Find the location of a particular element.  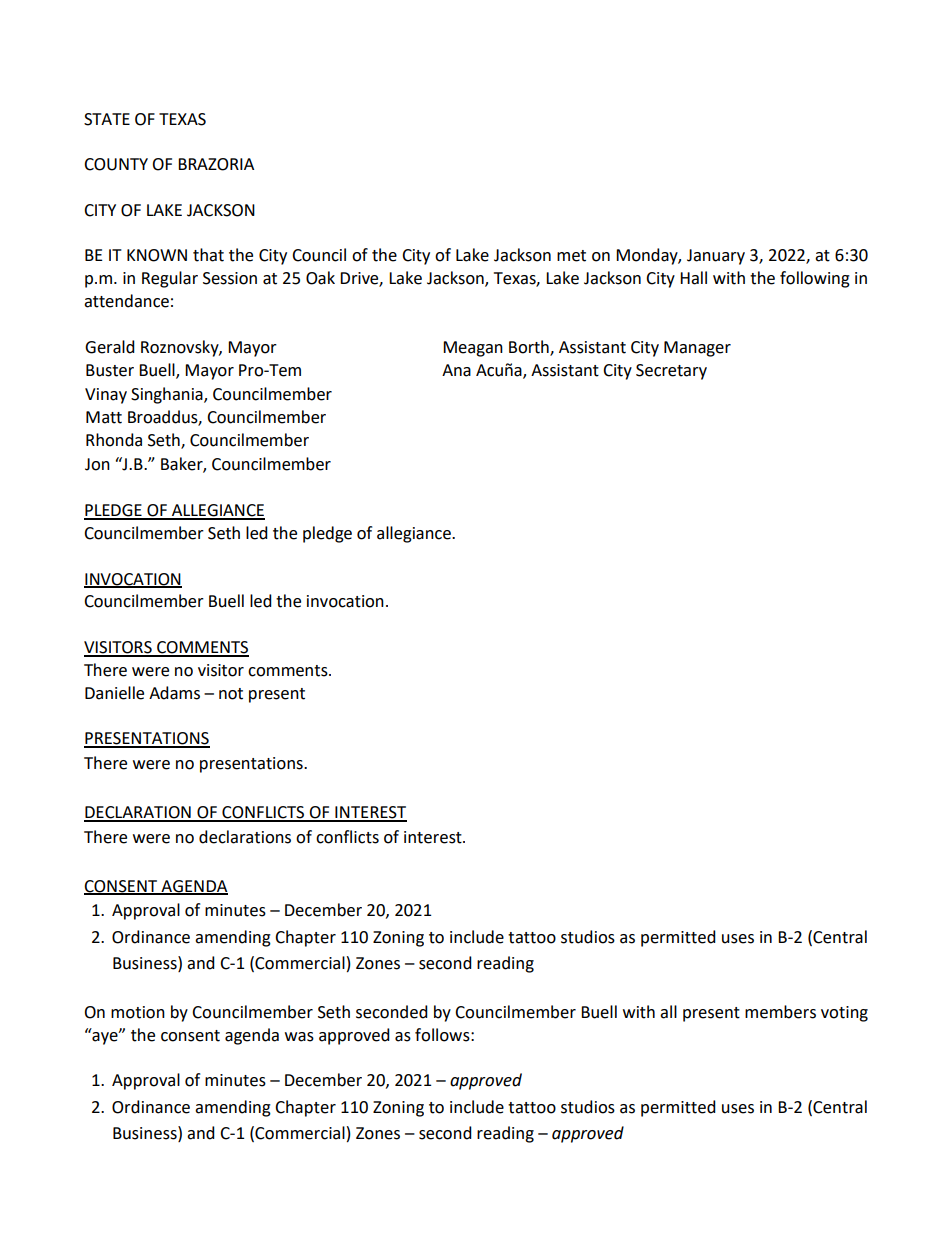

Adams is located at coordinates (174, 693).
